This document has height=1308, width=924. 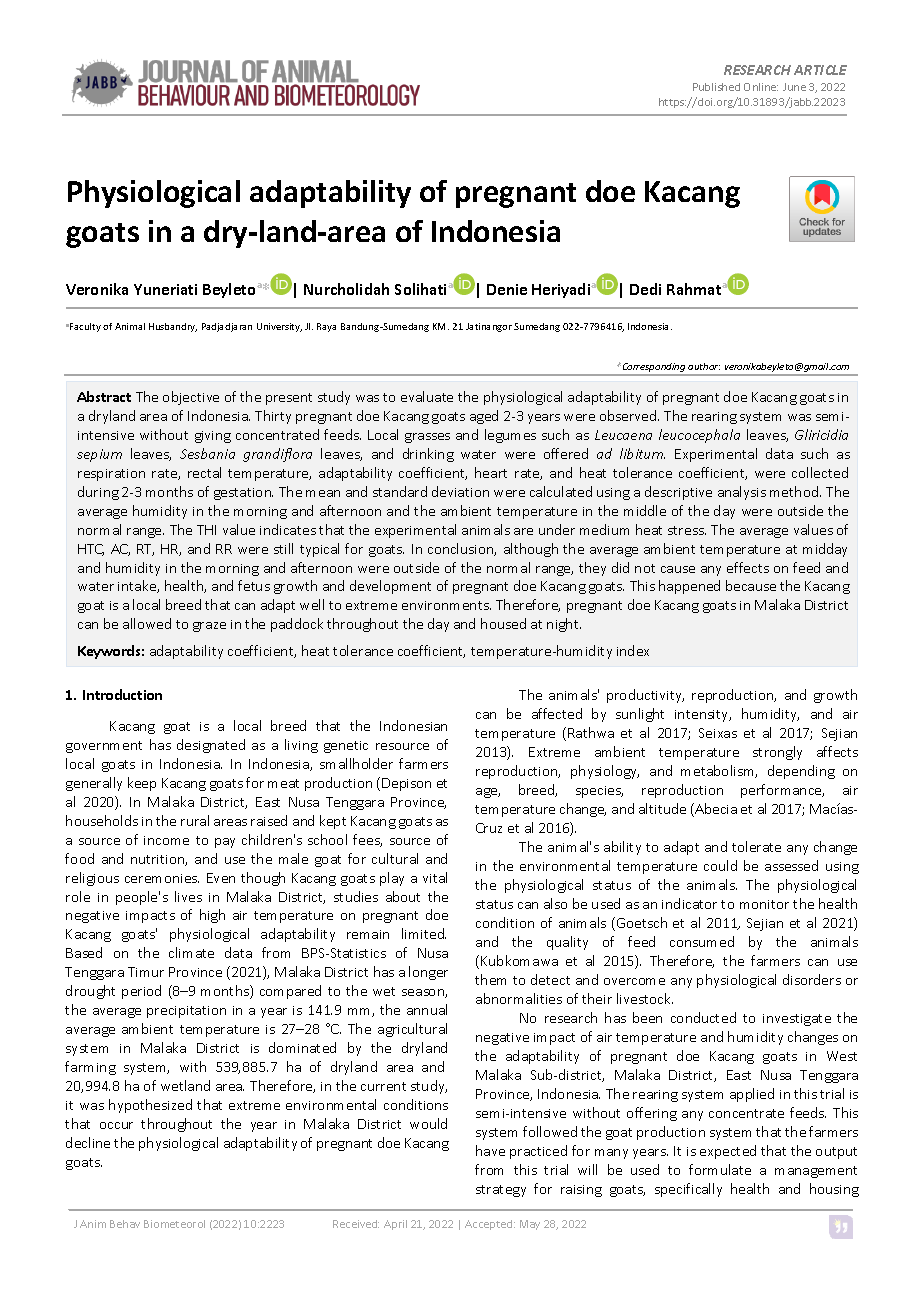 I want to click on environments, so click(x=446, y=605).
